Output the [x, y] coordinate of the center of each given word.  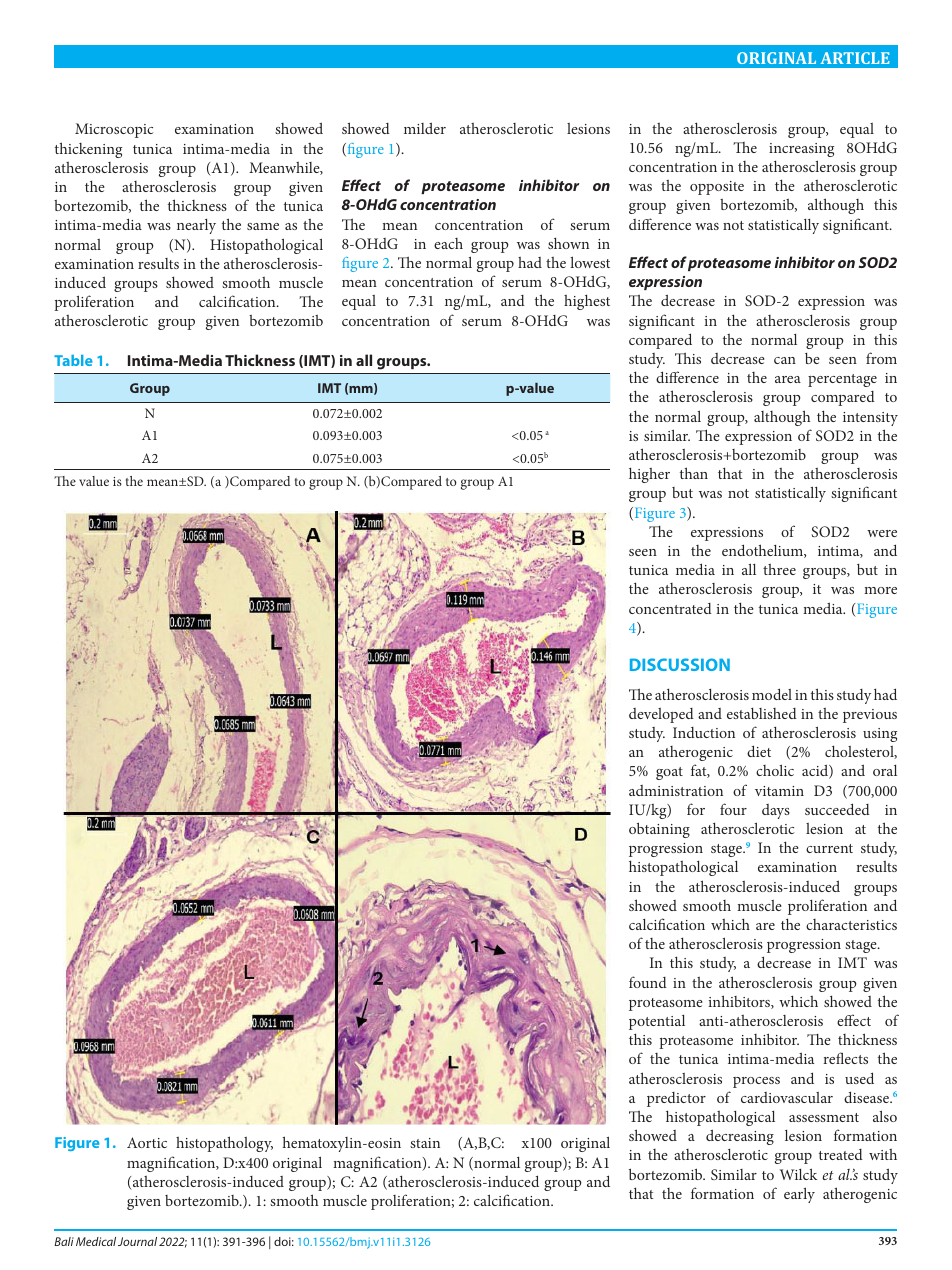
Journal [137, 1241]
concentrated [670, 608]
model [772, 694]
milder [425, 128]
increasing [801, 150]
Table [73, 360]
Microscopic [114, 130]
